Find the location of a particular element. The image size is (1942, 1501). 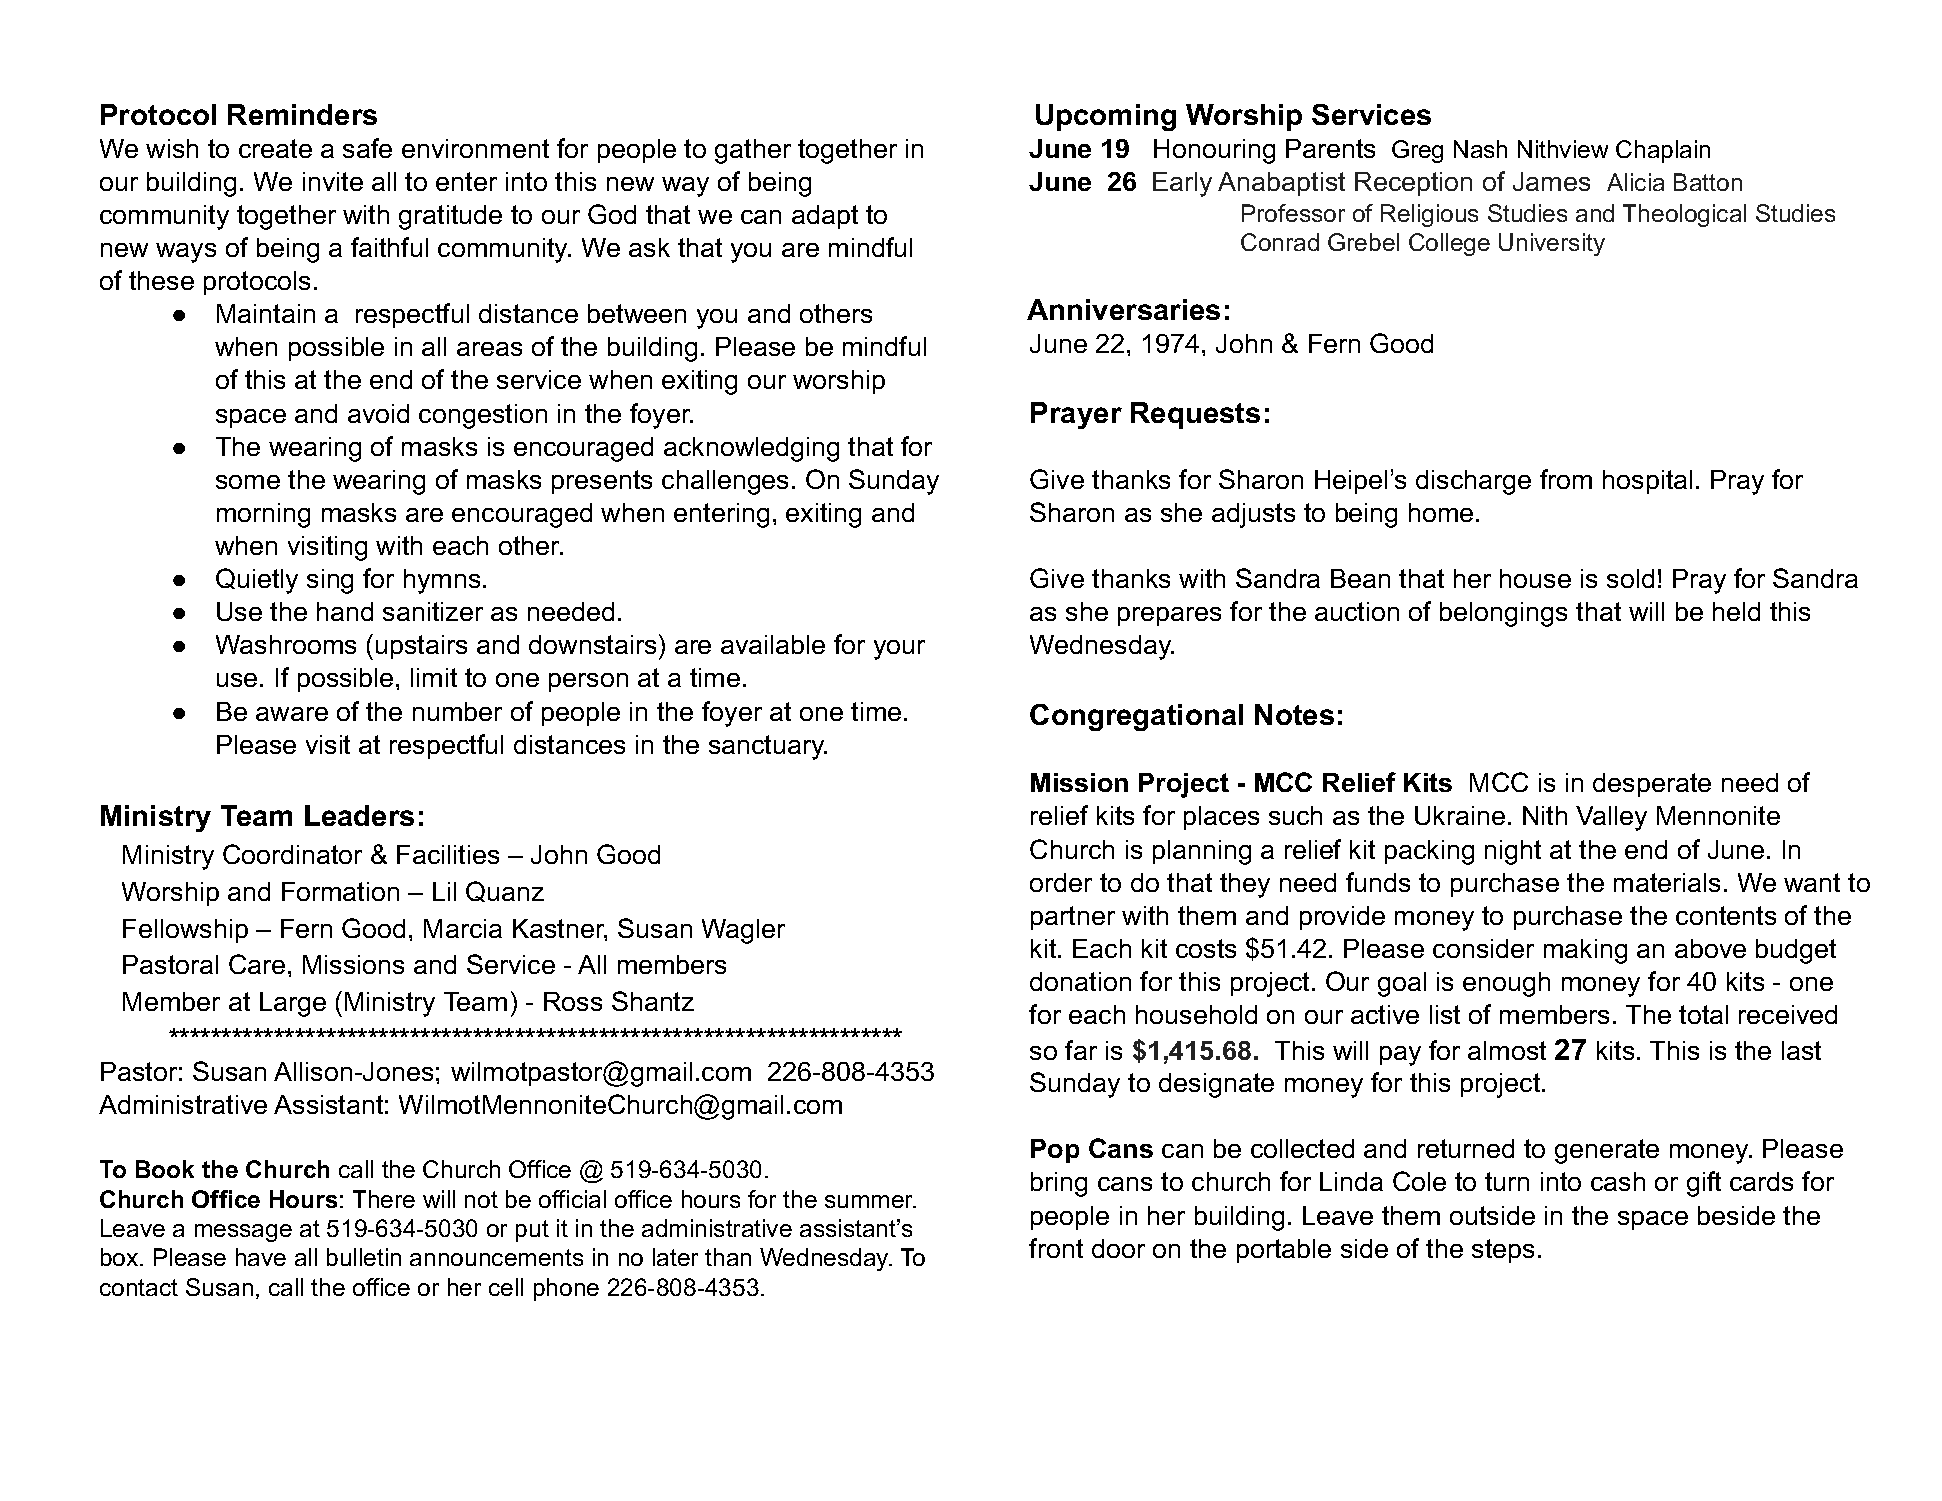

bulletin is located at coordinates (364, 1257).
